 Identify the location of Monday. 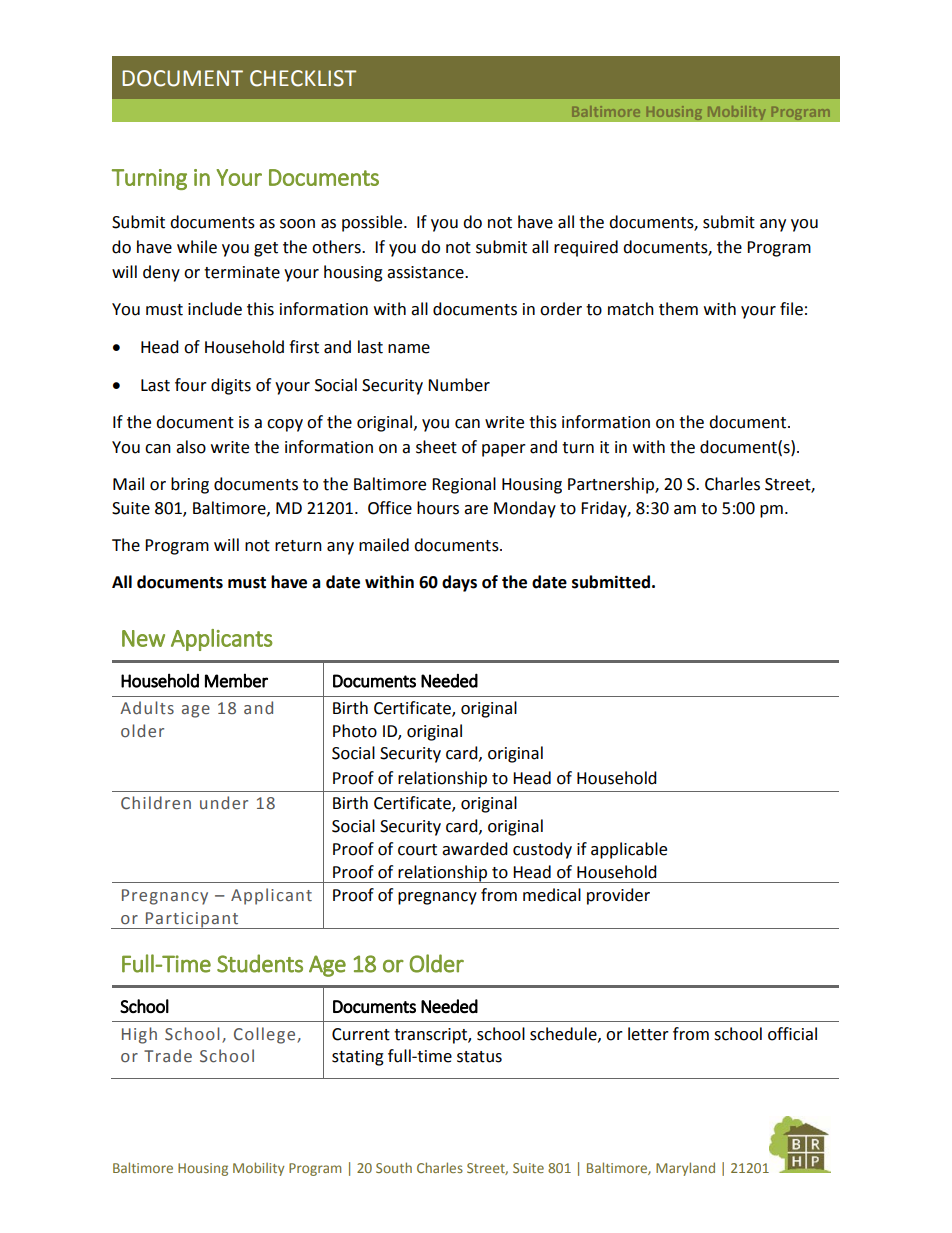
(525, 509).
